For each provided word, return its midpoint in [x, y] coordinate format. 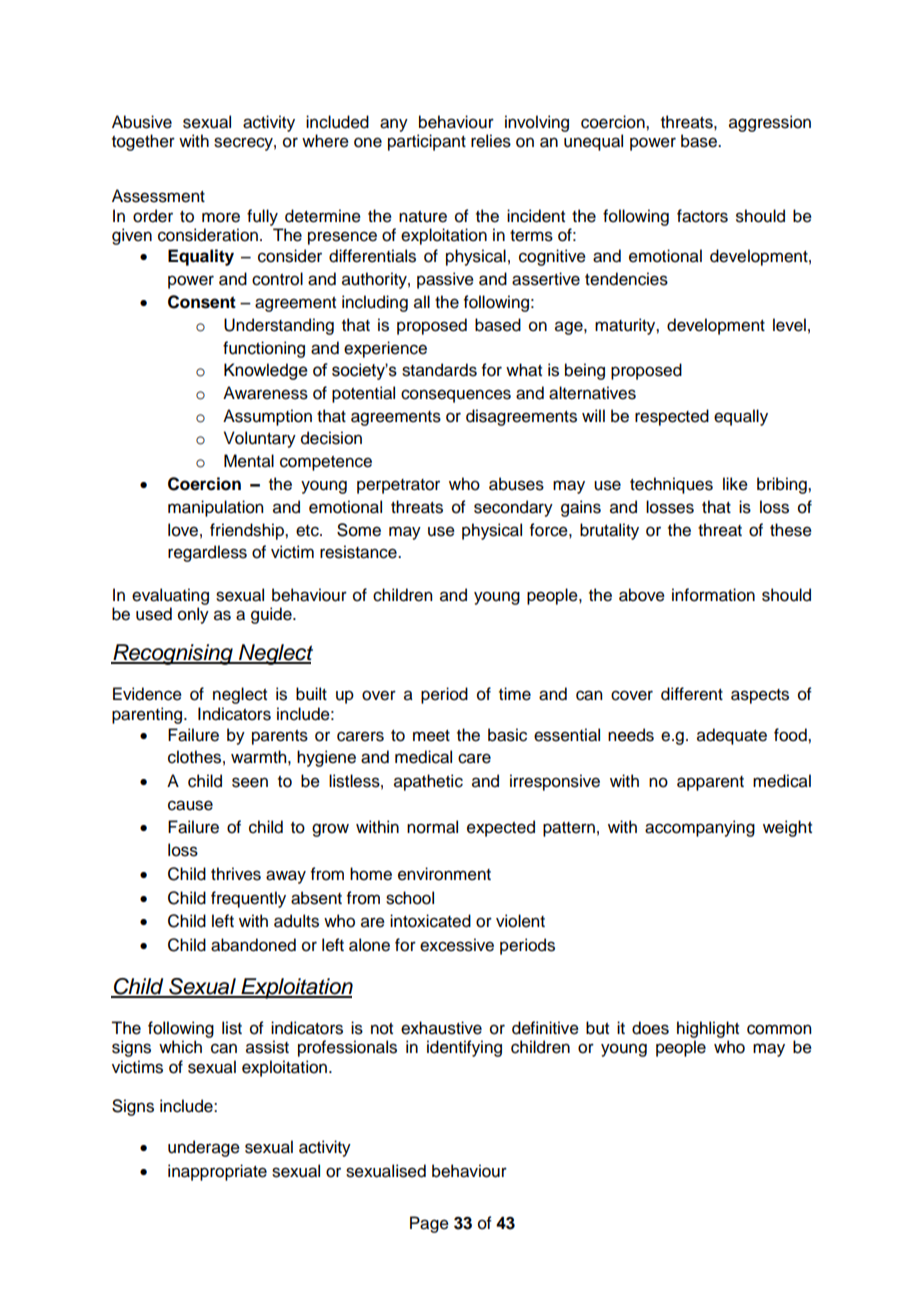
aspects [760, 696]
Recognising [173, 654]
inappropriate [217, 1172]
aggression [770, 123]
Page [429, 1224]
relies [491, 141]
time [515, 694]
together [143, 142]
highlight [708, 1029]
